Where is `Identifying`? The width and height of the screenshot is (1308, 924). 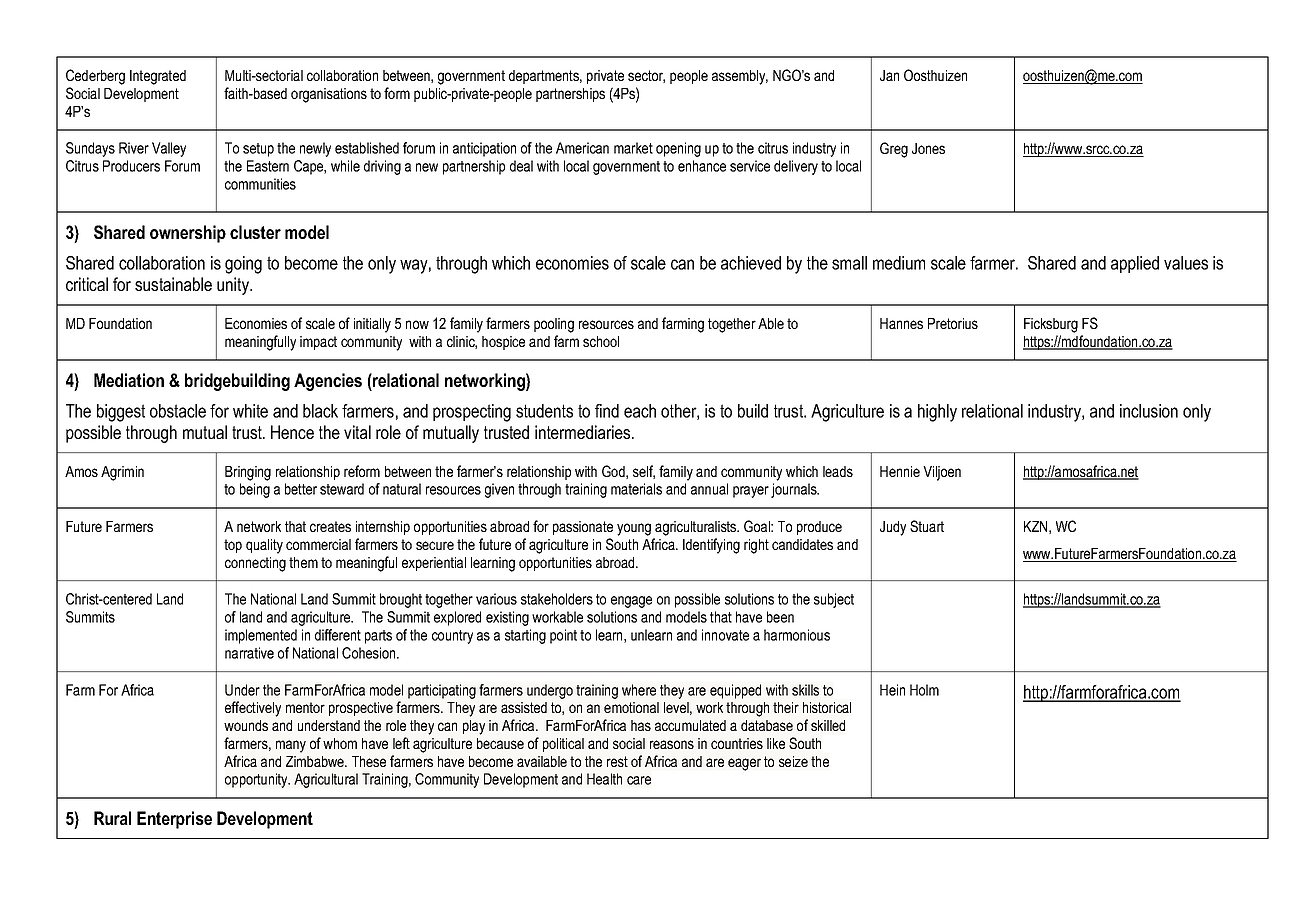 Identifying is located at coordinates (711, 546).
